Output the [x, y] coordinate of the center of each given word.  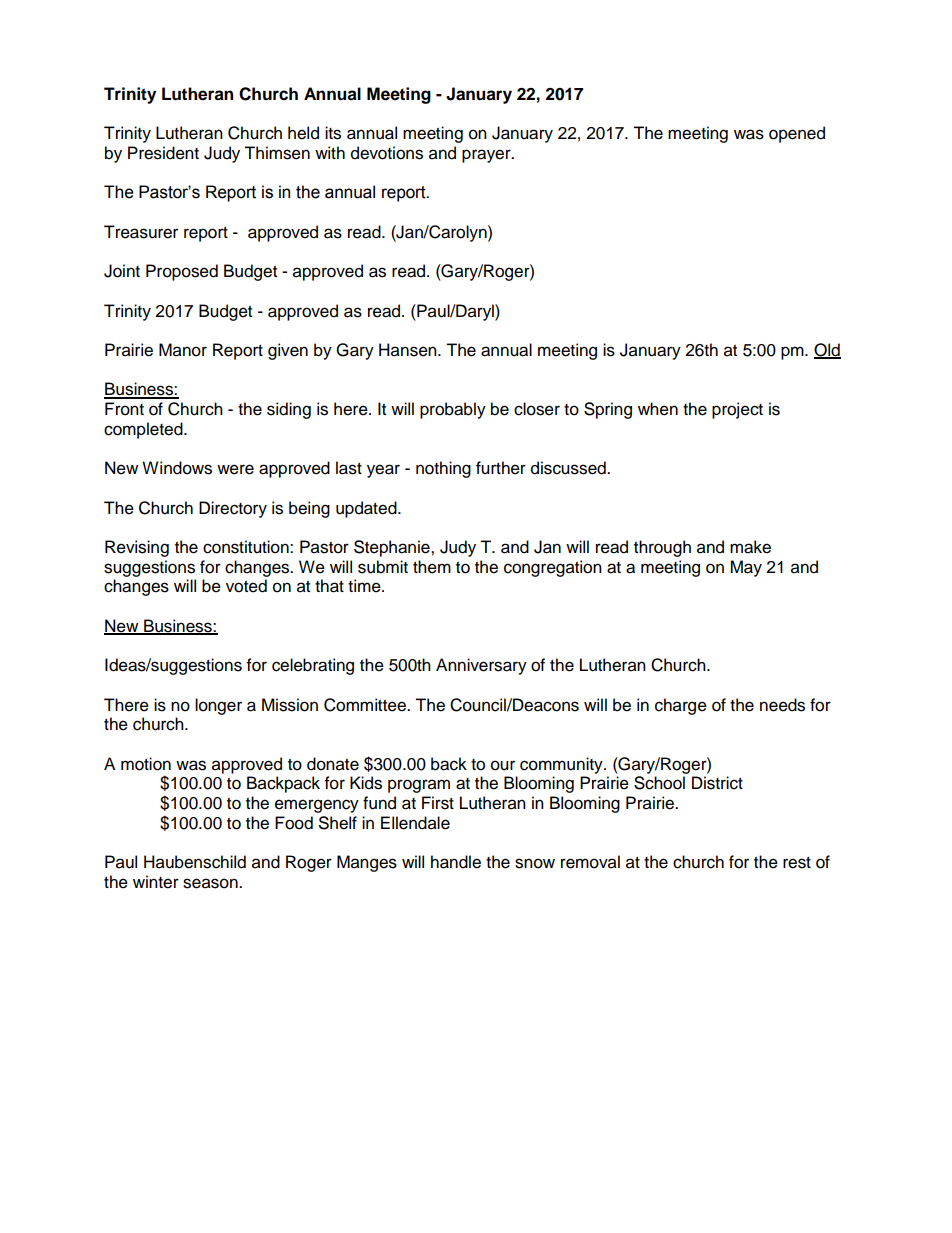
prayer [487, 156]
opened [797, 134]
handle [456, 862]
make [750, 547]
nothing [443, 469]
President [163, 153]
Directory [233, 509]
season [211, 883]
